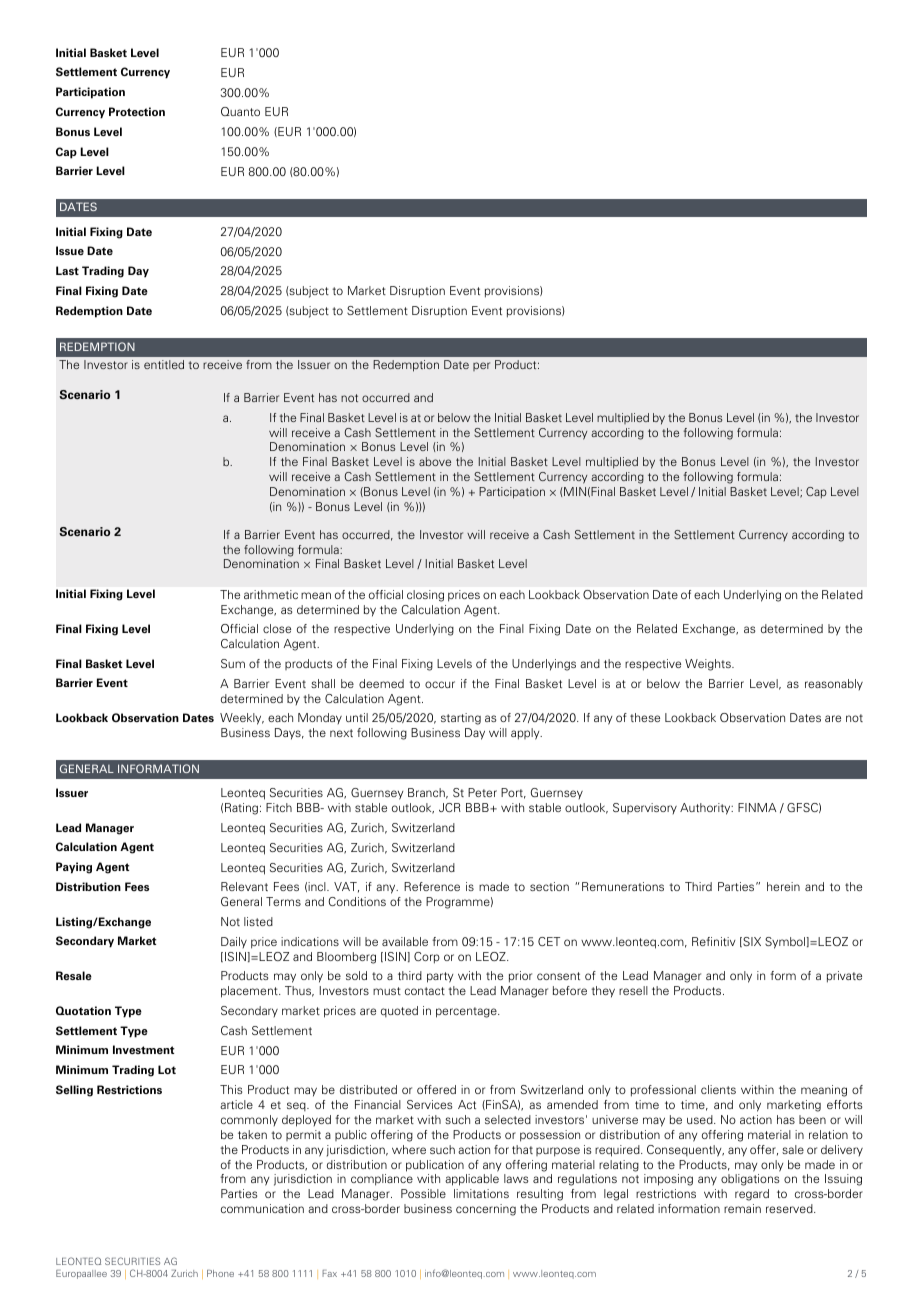 This screenshot has height=1307, width=924. What do you see at coordinates (440, 977) in the screenshot?
I see `party` at bounding box center [440, 977].
